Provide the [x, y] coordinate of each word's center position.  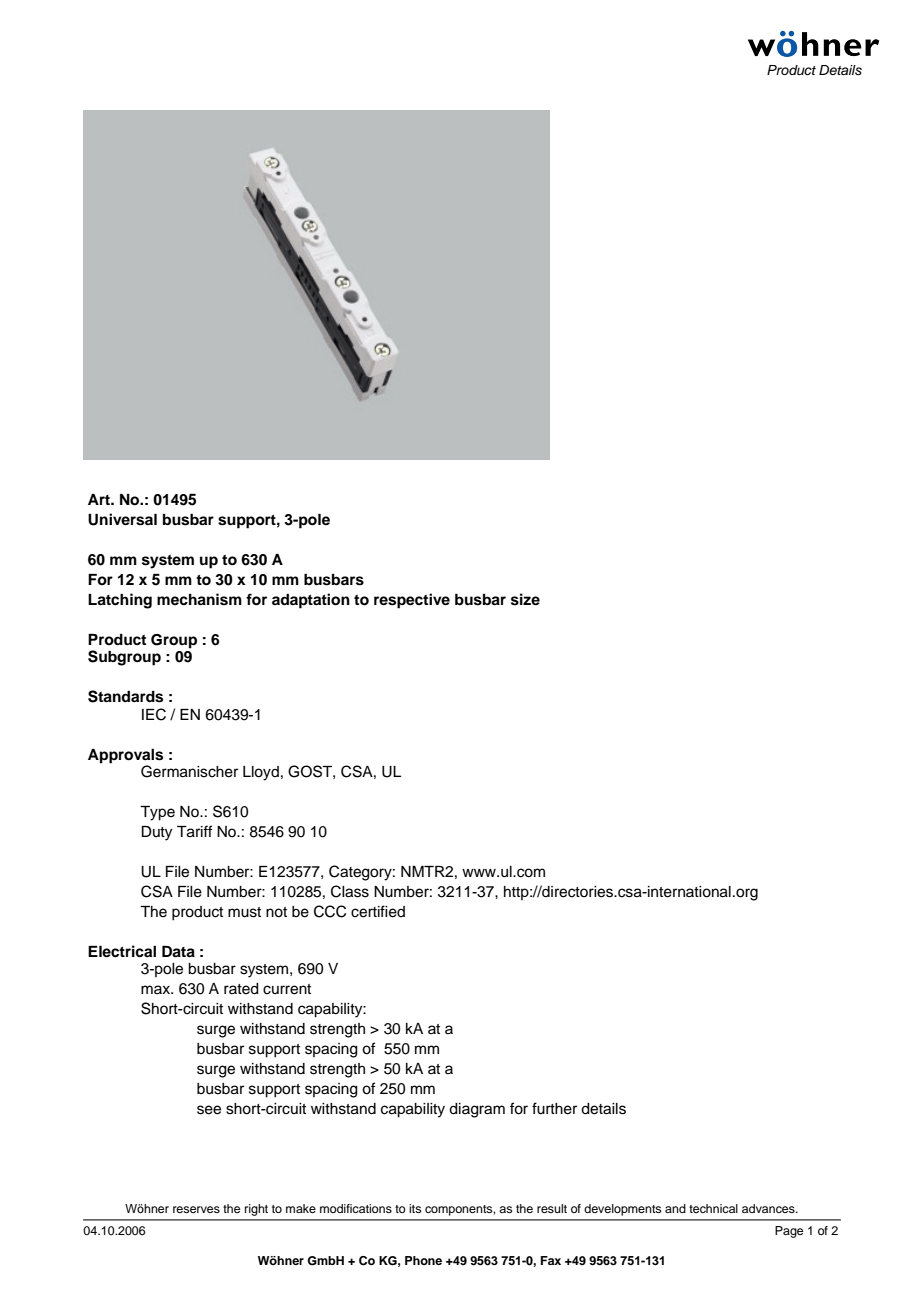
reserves [196, 1209]
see [209, 1110]
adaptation [311, 601]
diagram [477, 1110]
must [244, 912]
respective [412, 601]
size [525, 599]
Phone [423, 1260]
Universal [122, 519]
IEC [154, 714]
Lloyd [261, 773]
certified [378, 911]
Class [350, 891]
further [554, 1108]
